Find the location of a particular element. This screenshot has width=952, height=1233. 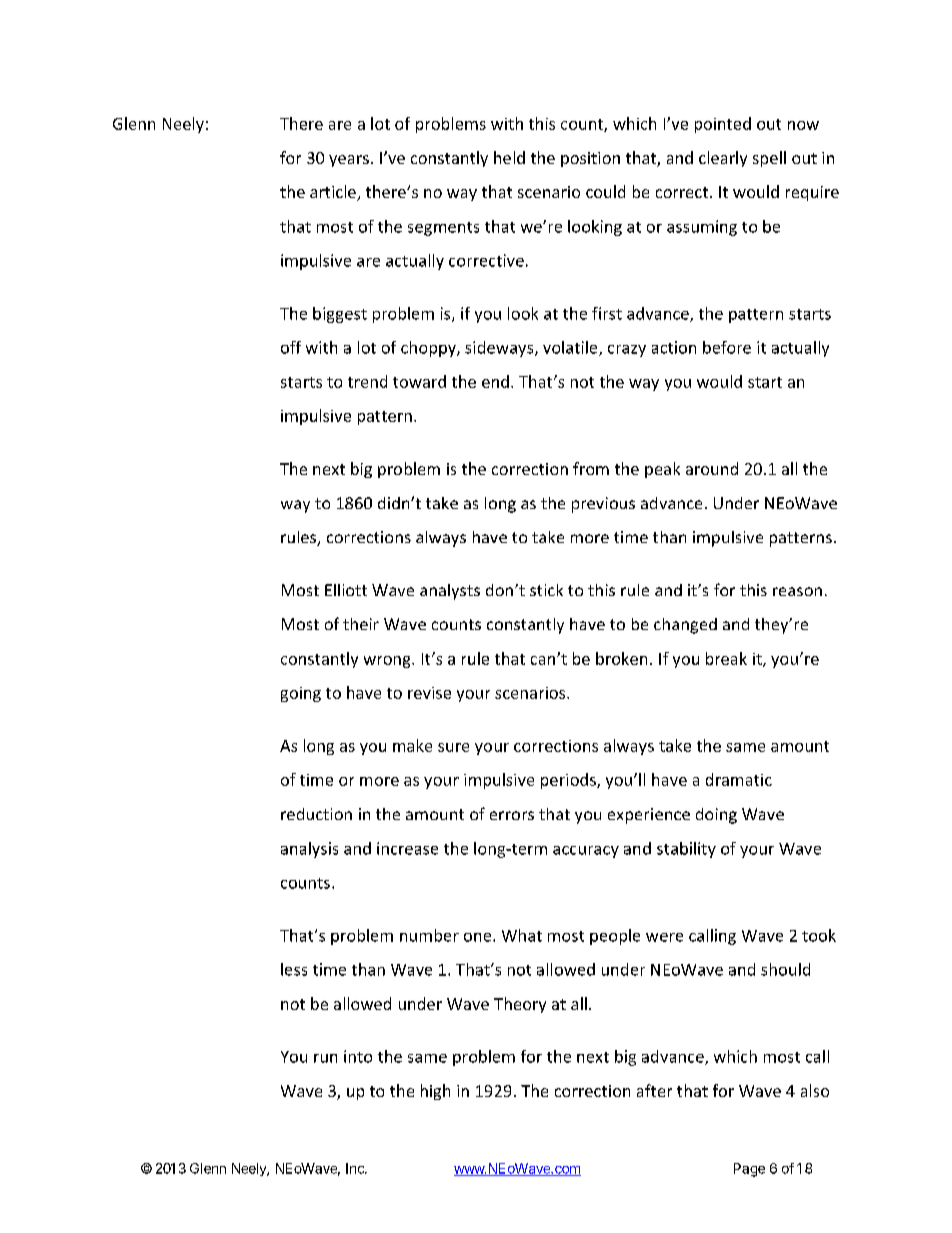

Page is located at coordinates (749, 1170).
